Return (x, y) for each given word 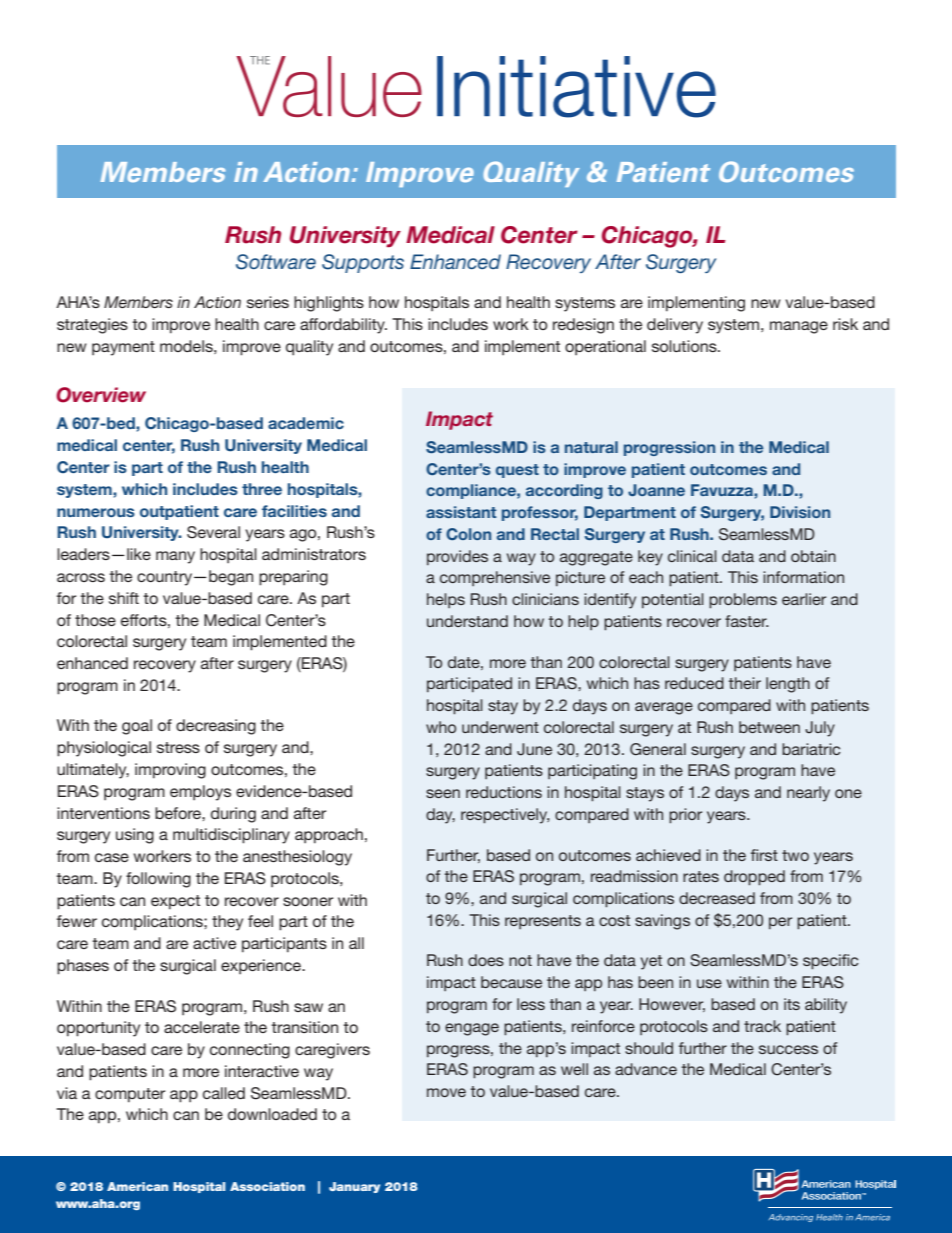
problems (743, 601)
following (158, 880)
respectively (505, 816)
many (175, 557)
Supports (363, 263)
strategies (92, 326)
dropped (754, 878)
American (137, 1186)
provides (457, 557)
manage (799, 327)
